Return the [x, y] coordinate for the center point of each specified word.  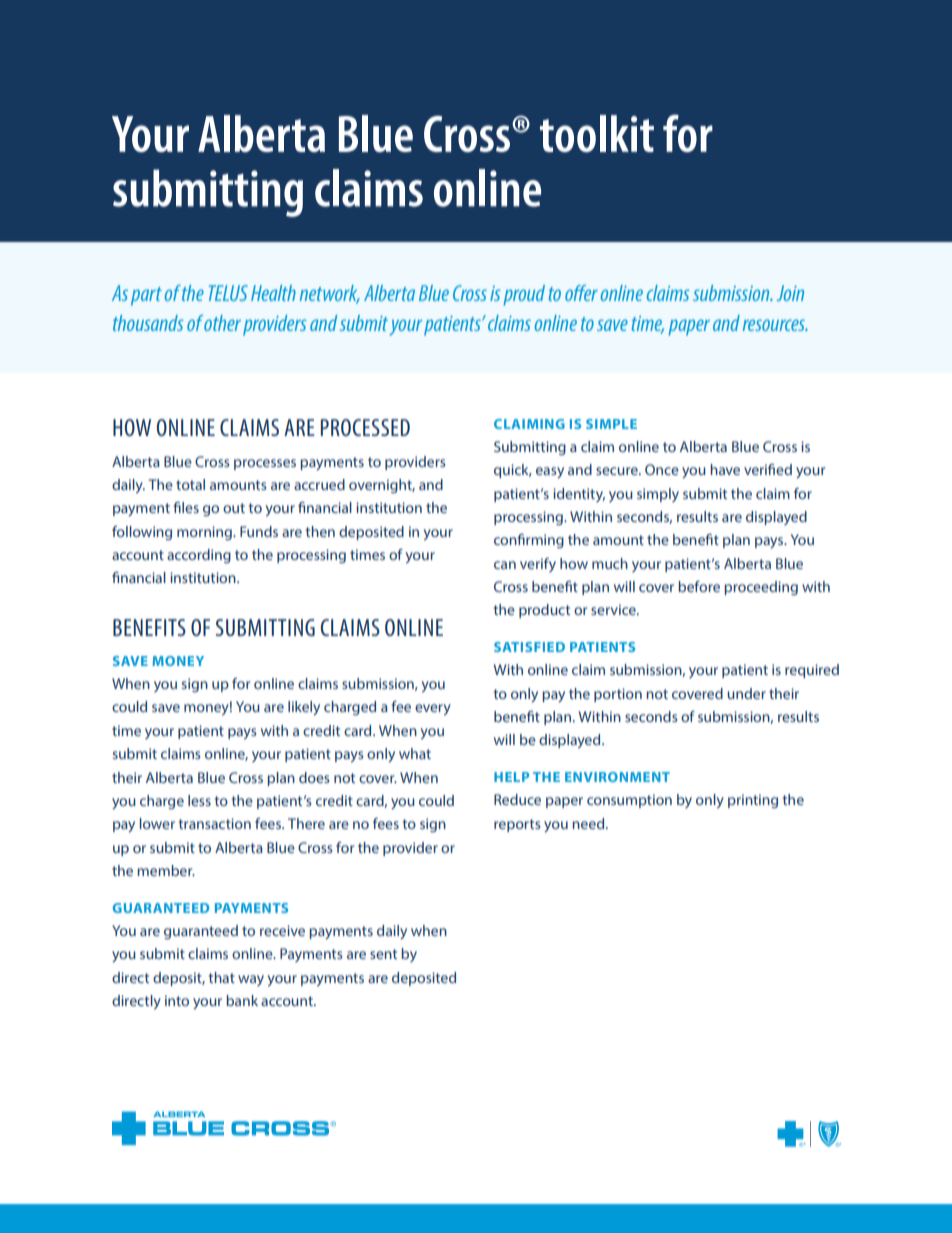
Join [790, 293]
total [190, 484]
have [725, 469]
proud [524, 295]
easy [550, 472]
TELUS [228, 293]
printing [753, 801]
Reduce [517, 799]
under [746, 693]
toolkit [597, 133]
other [222, 323]
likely [304, 708]
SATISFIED [529, 647]
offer [581, 293]
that [222, 977]
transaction [215, 823]
